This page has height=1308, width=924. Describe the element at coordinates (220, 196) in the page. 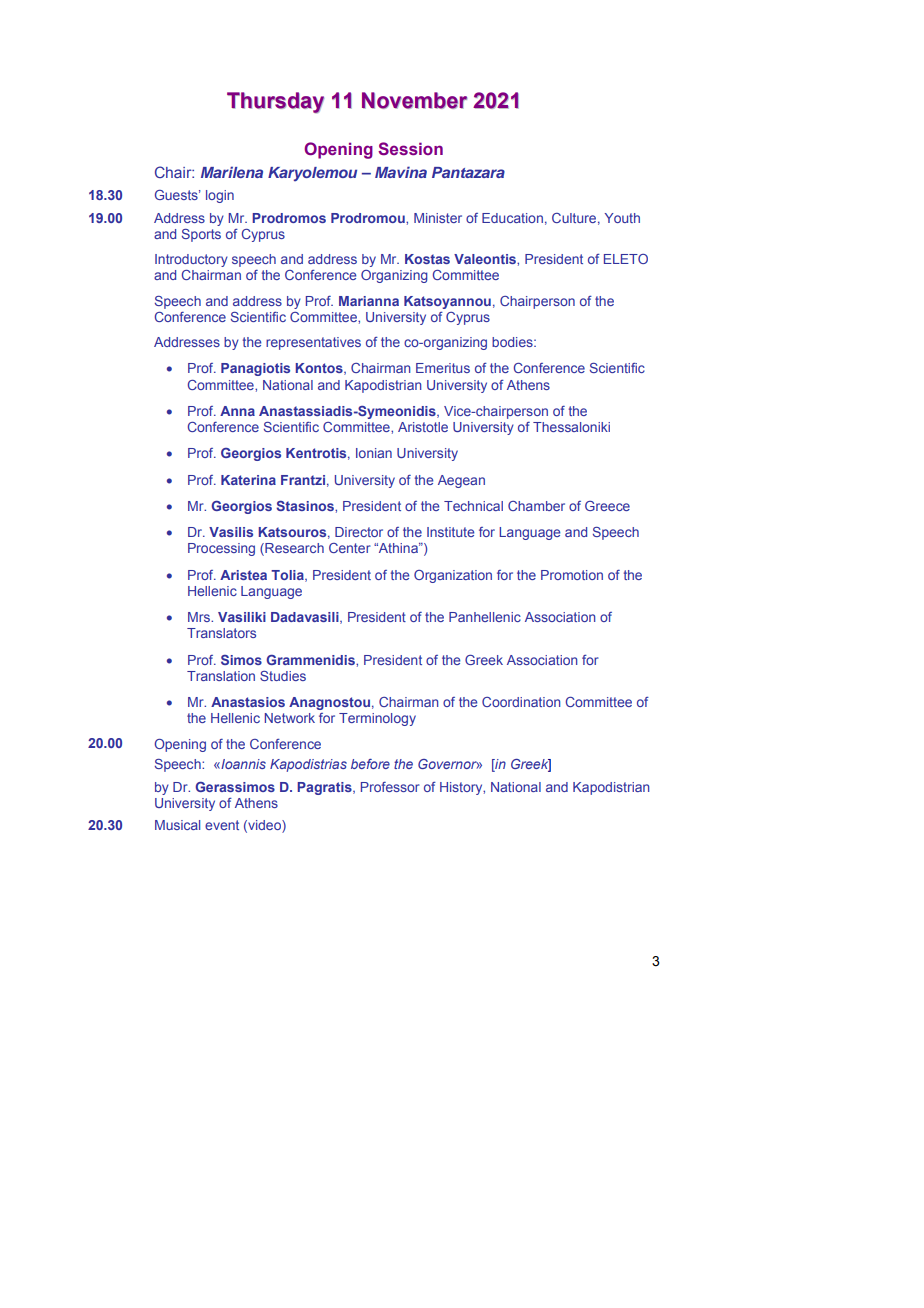

I see `login` at that location.
